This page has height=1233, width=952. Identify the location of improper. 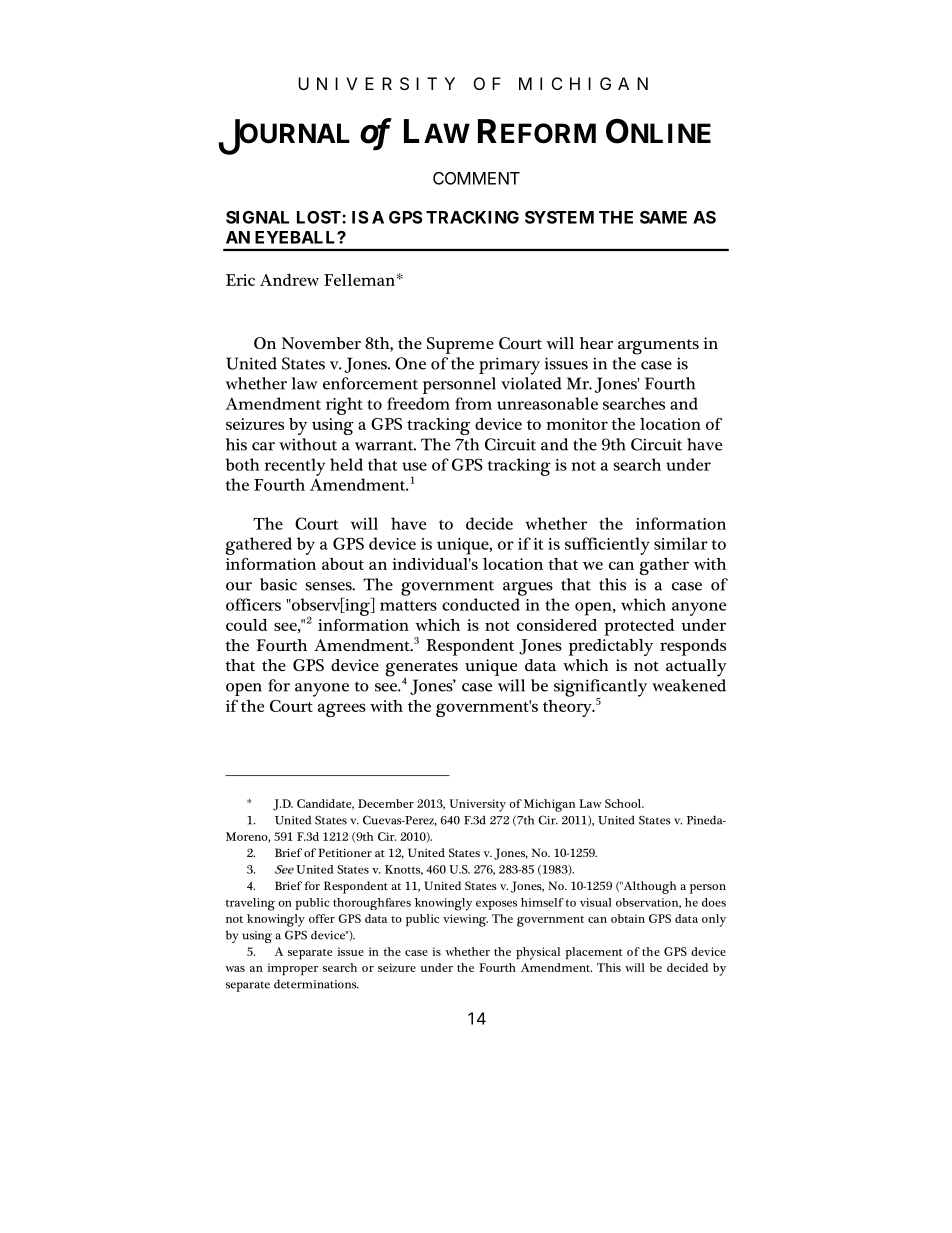
(292, 969).
